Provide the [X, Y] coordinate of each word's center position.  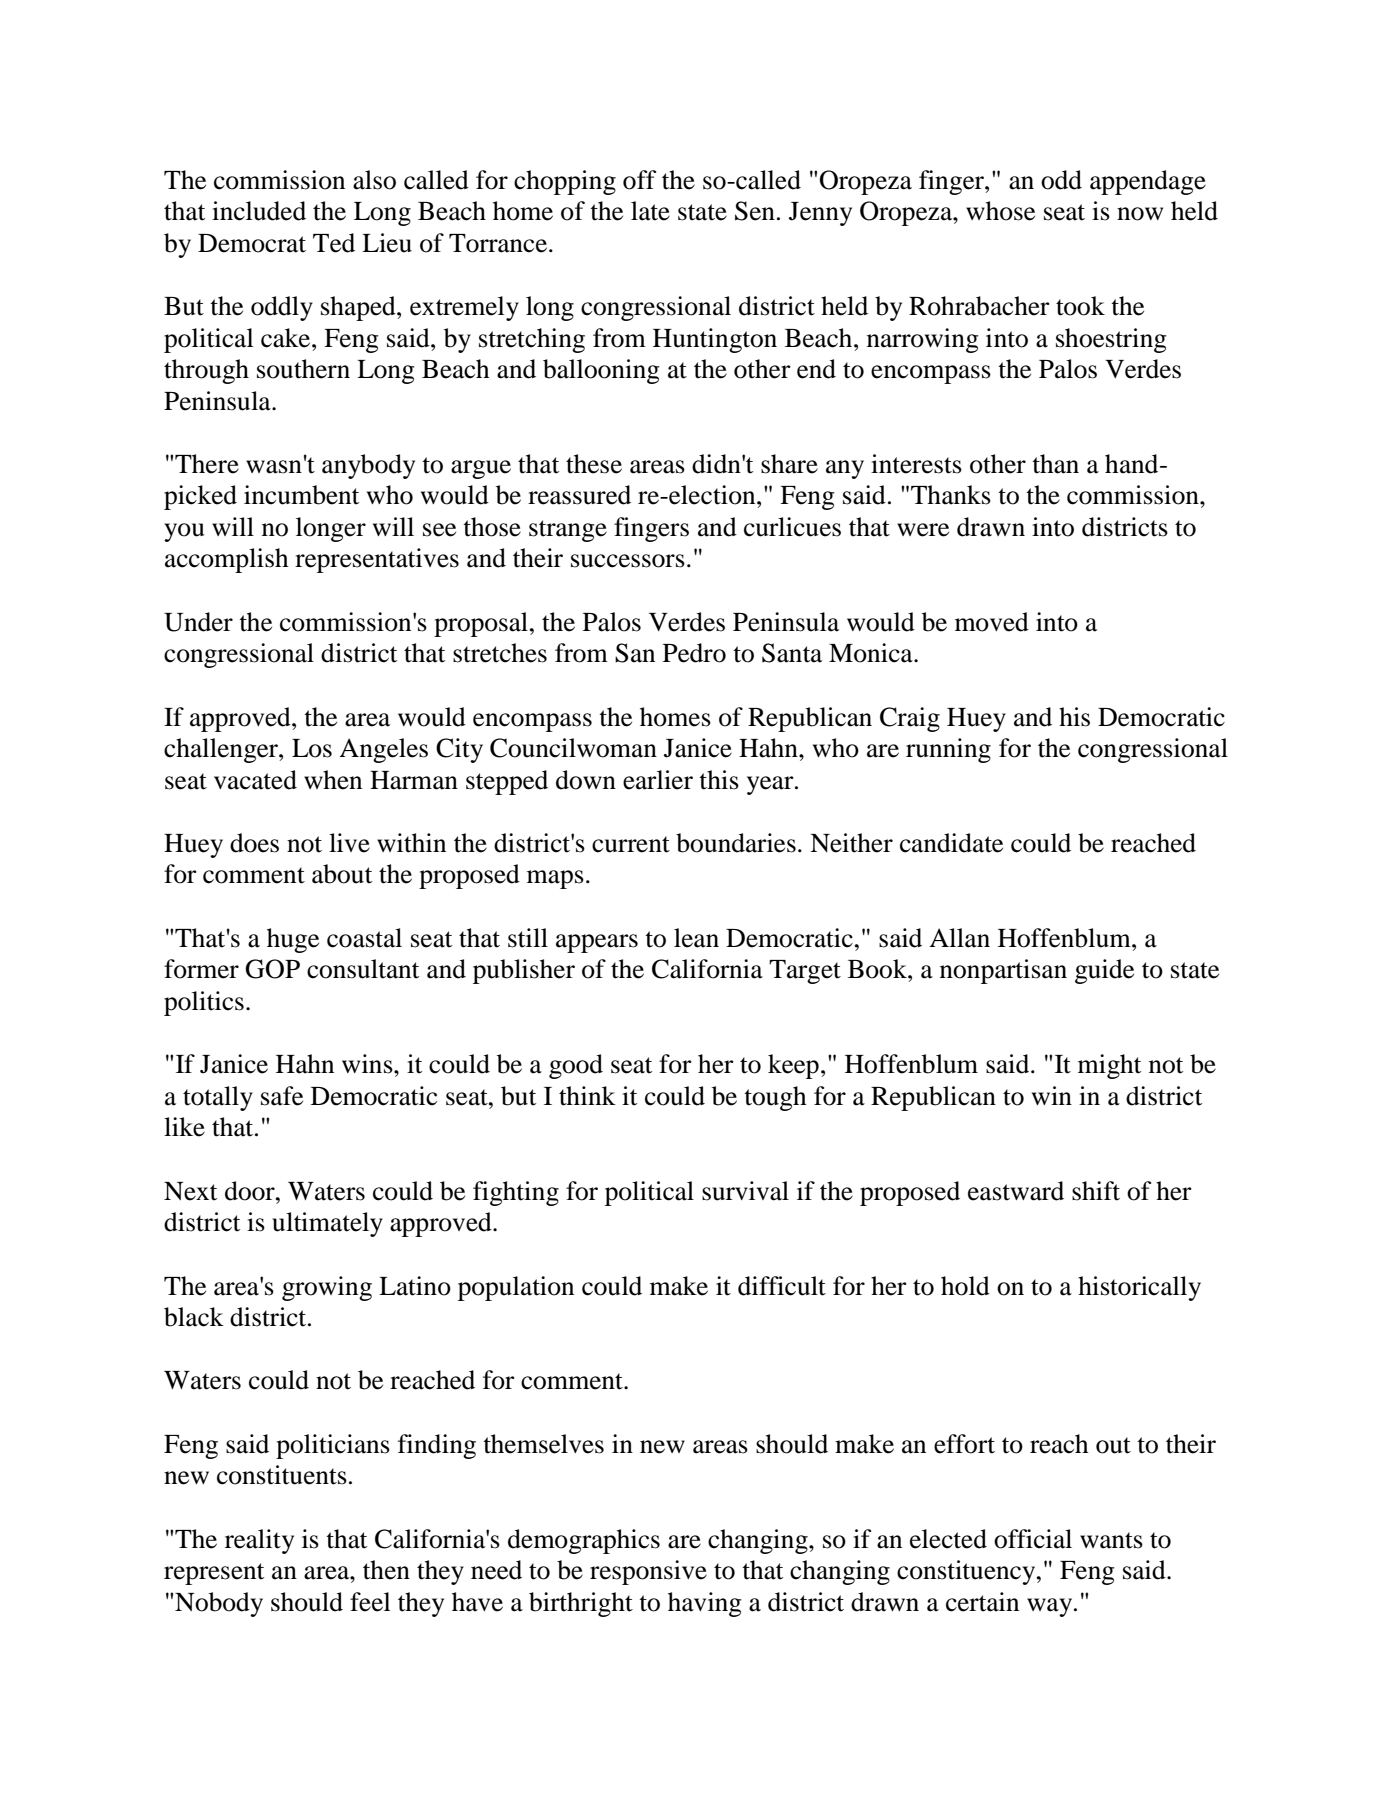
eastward [1016, 1191]
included [259, 211]
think [587, 1096]
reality [259, 1541]
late [650, 211]
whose [1000, 211]
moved [992, 622]
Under [198, 622]
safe [282, 1096]
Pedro [694, 653]
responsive [648, 1572]
